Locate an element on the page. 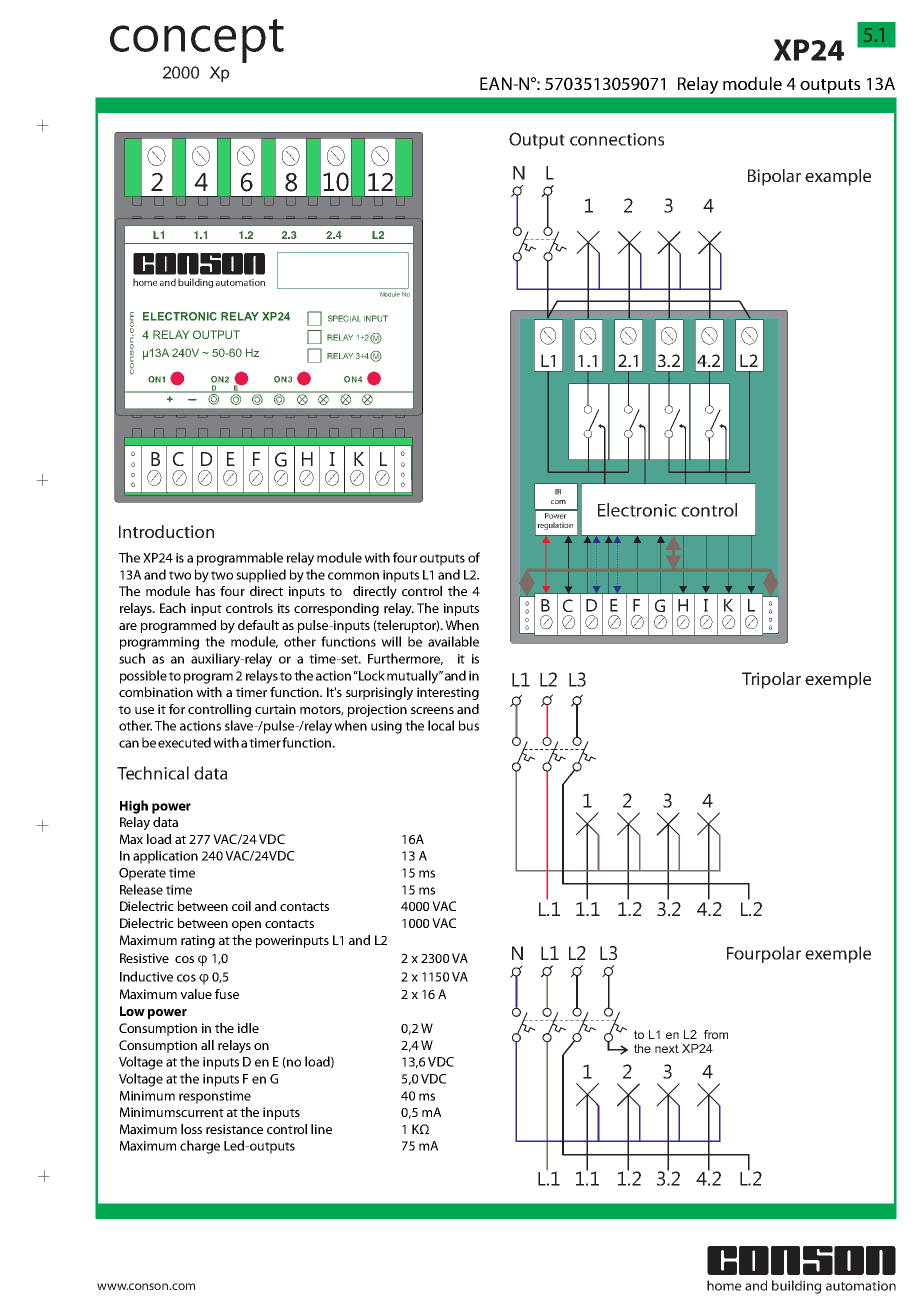  executed is located at coordinates (184, 742).
